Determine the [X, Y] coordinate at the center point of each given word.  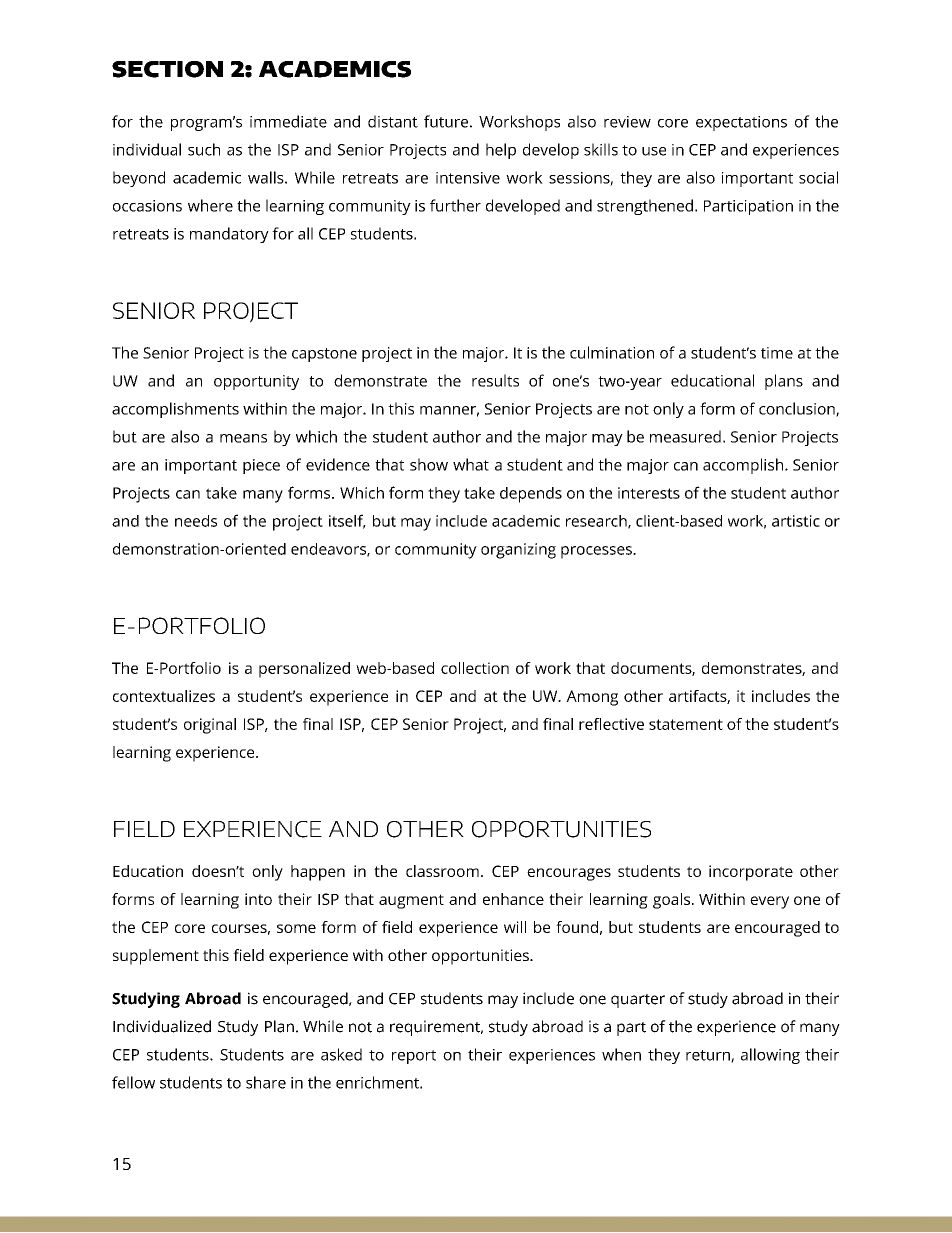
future [446, 121]
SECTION [167, 69]
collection [475, 668]
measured [685, 436]
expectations [741, 123]
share [266, 1082]
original [210, 726]
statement [686, 724]
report [414, 1057]
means [243, 438]
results [495, 380]
